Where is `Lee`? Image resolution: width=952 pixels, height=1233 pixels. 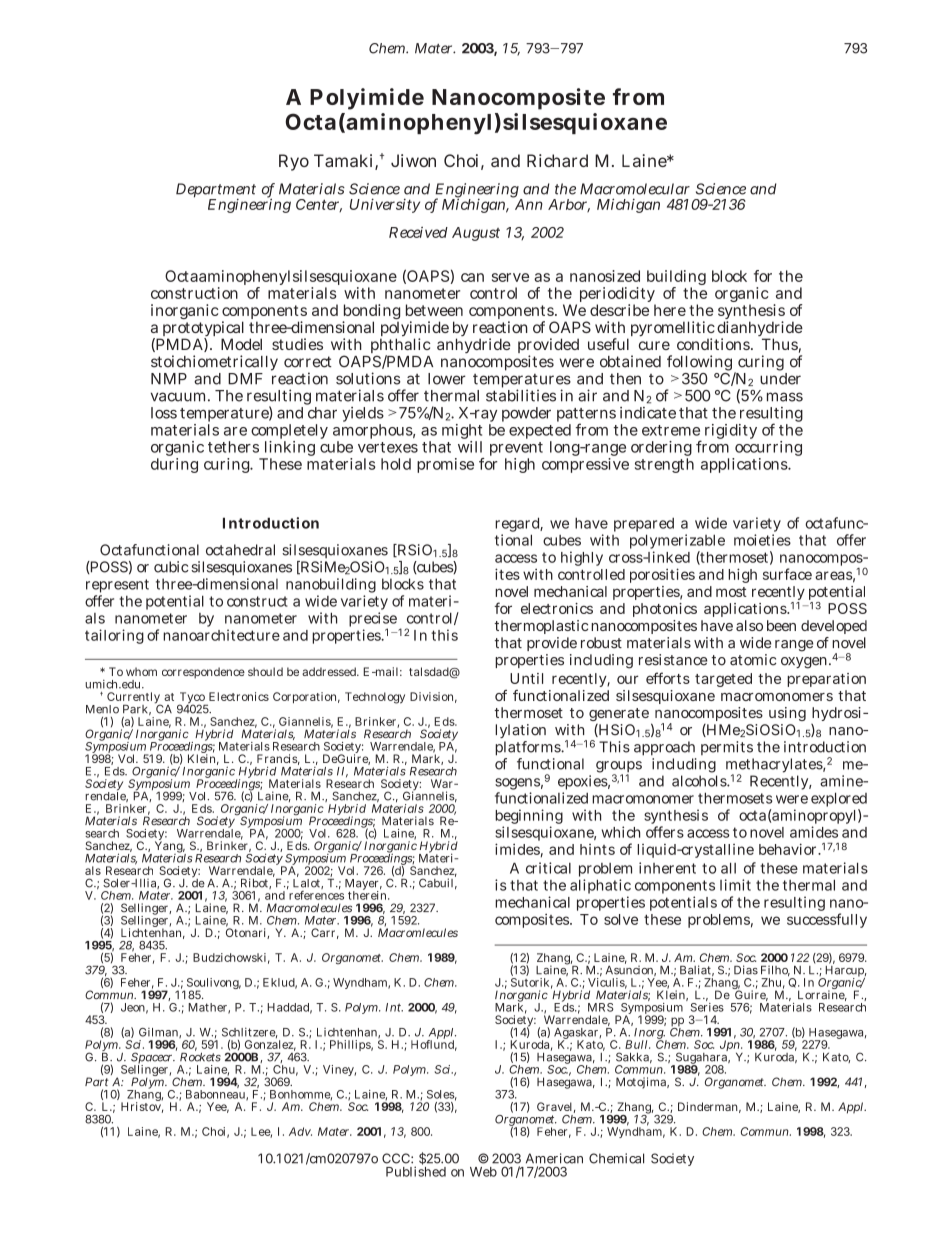
Lee is located at coordinates (261, 1132).
